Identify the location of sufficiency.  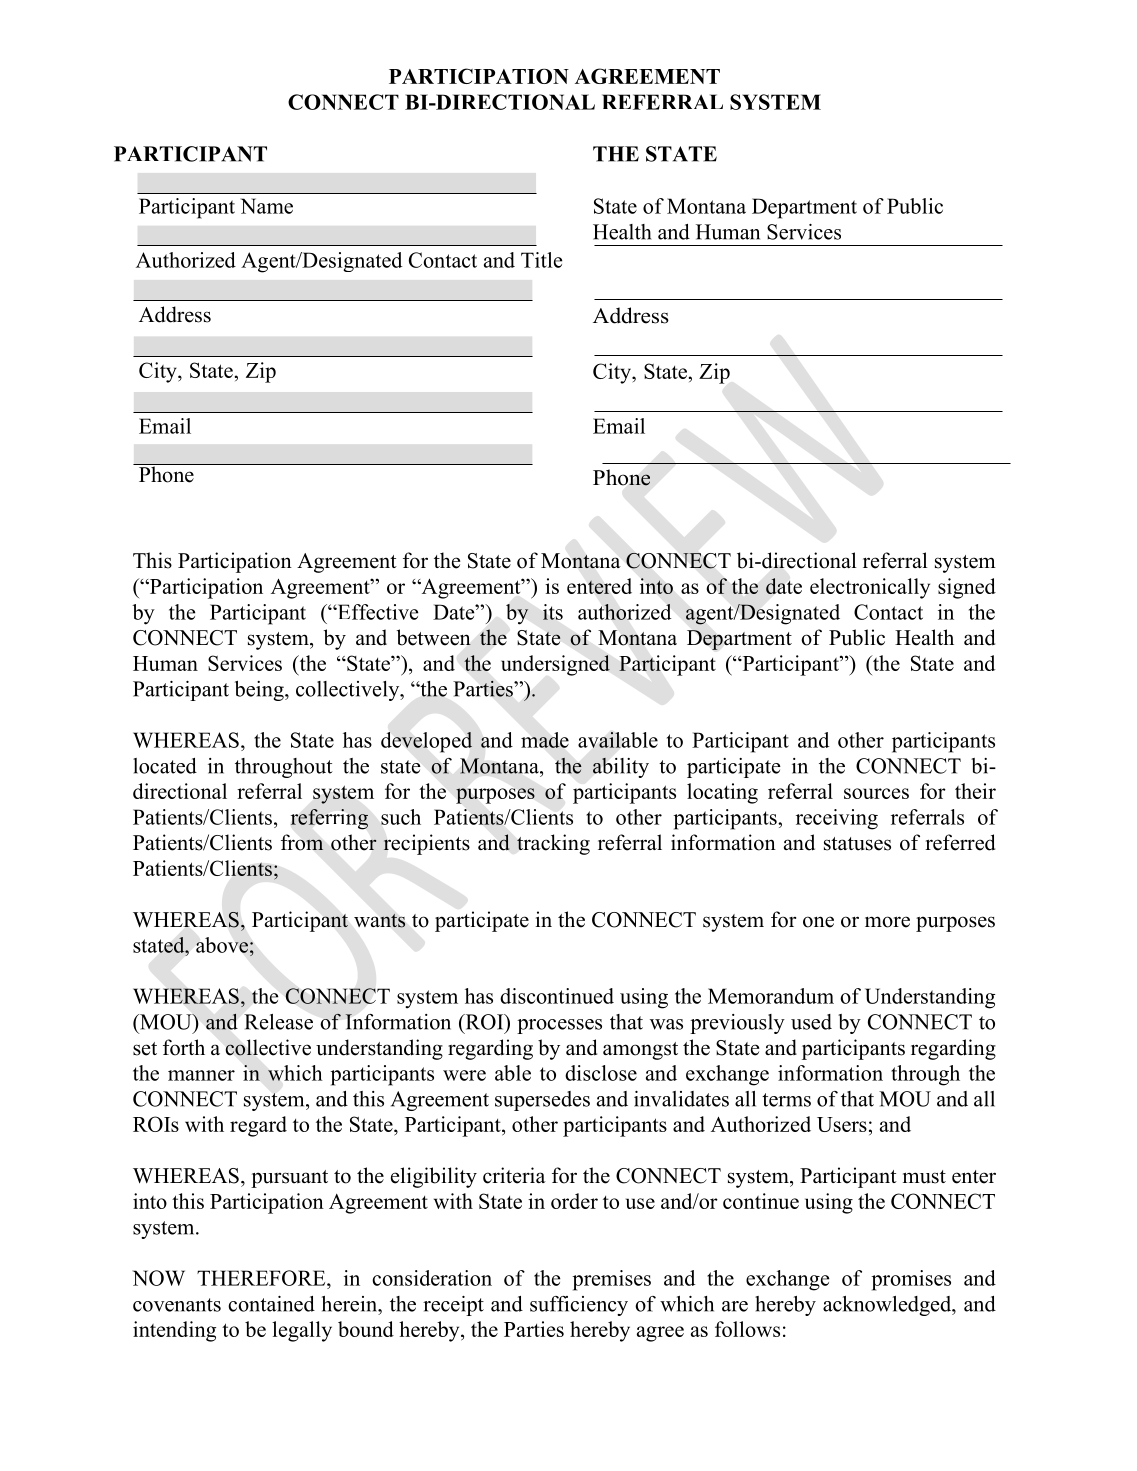
(579, 1306).
